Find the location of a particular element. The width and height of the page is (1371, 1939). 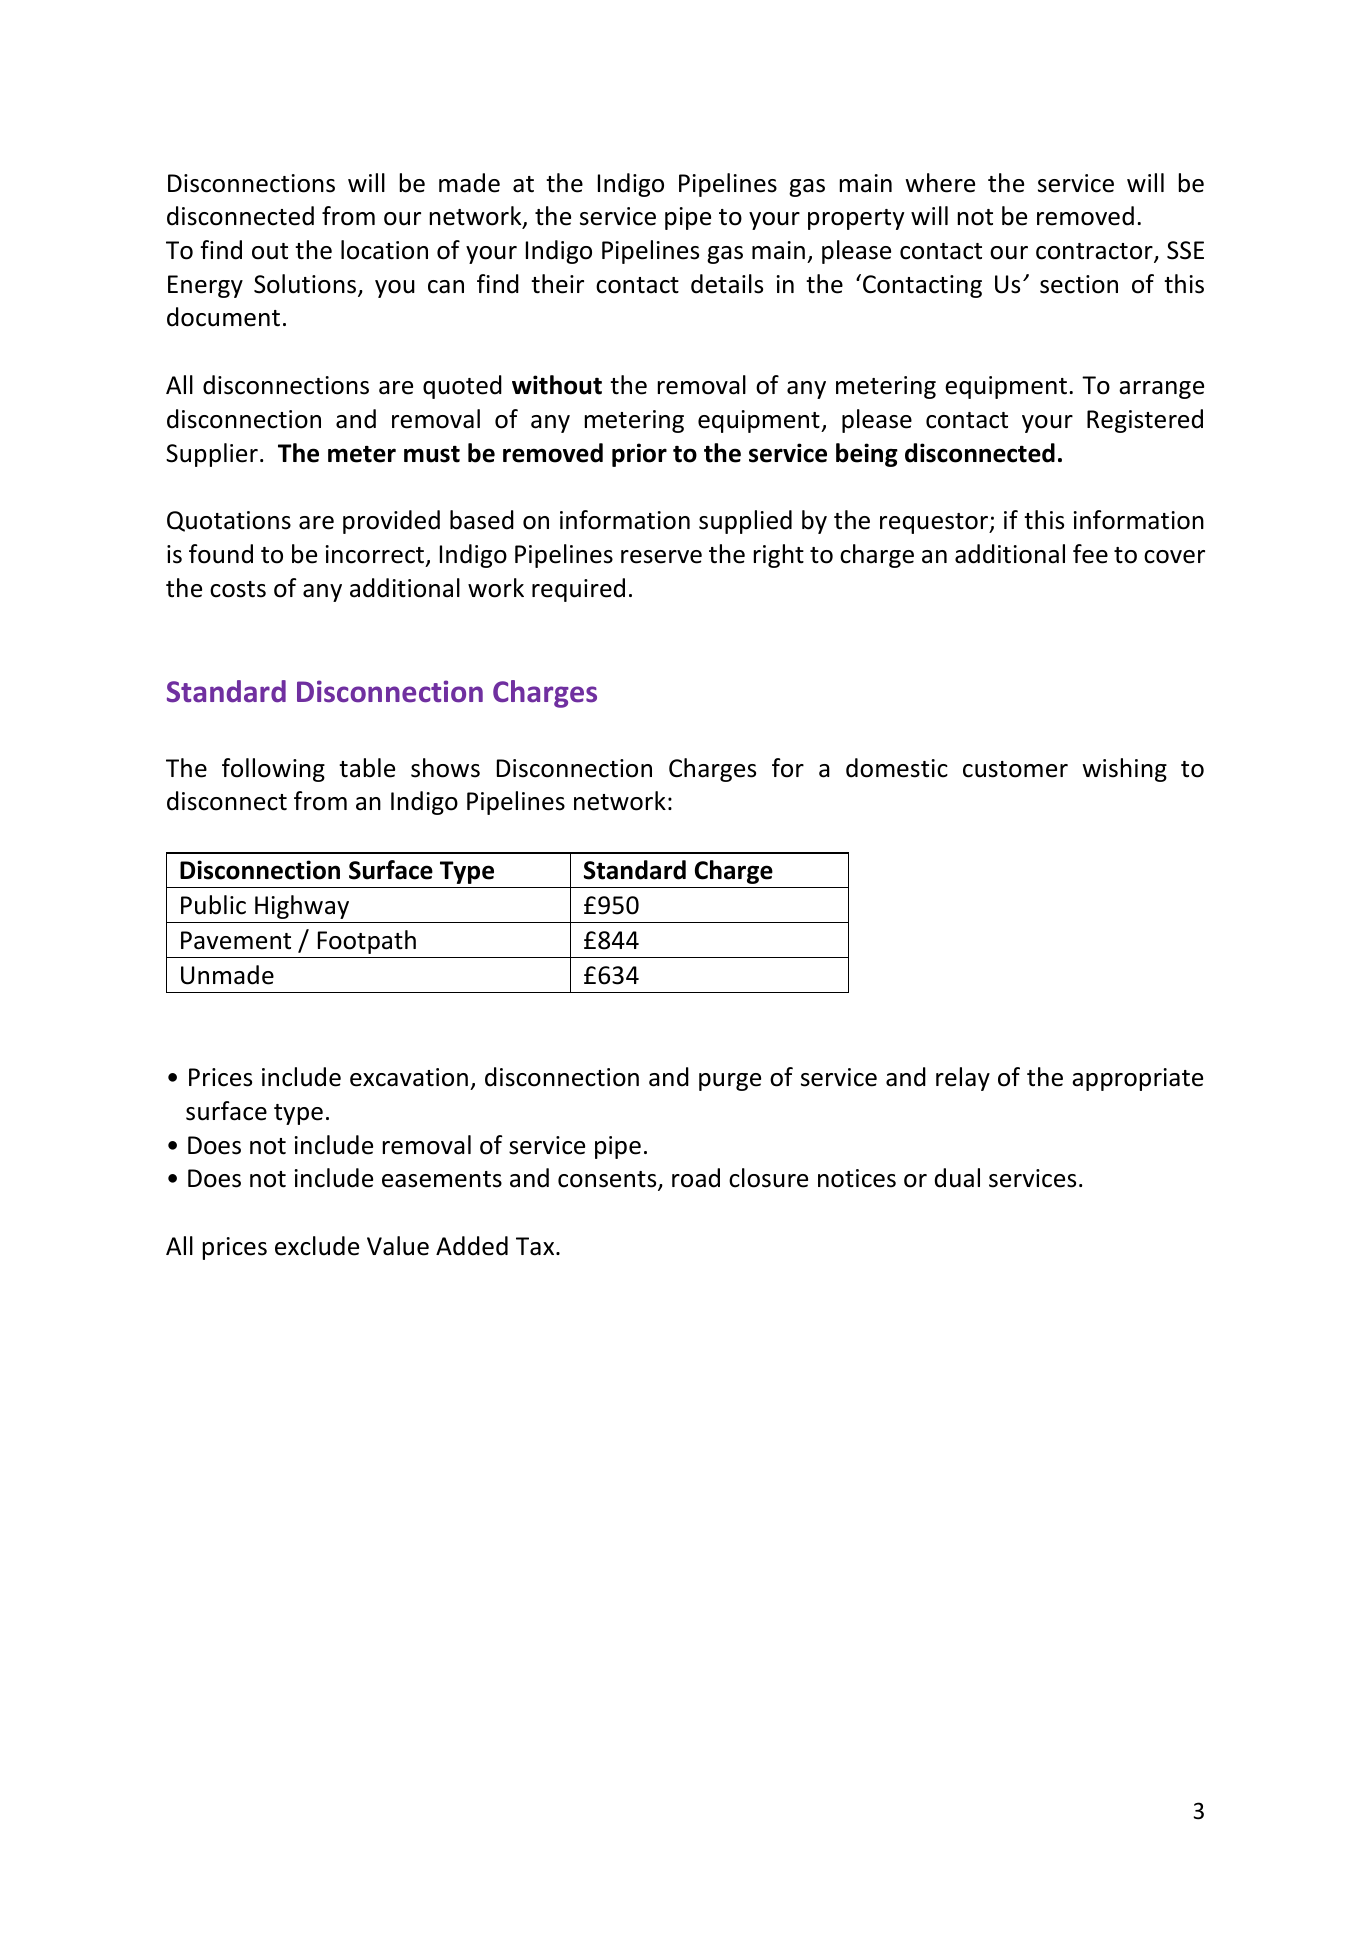

contractor is located at coordinates (1095, 252).
